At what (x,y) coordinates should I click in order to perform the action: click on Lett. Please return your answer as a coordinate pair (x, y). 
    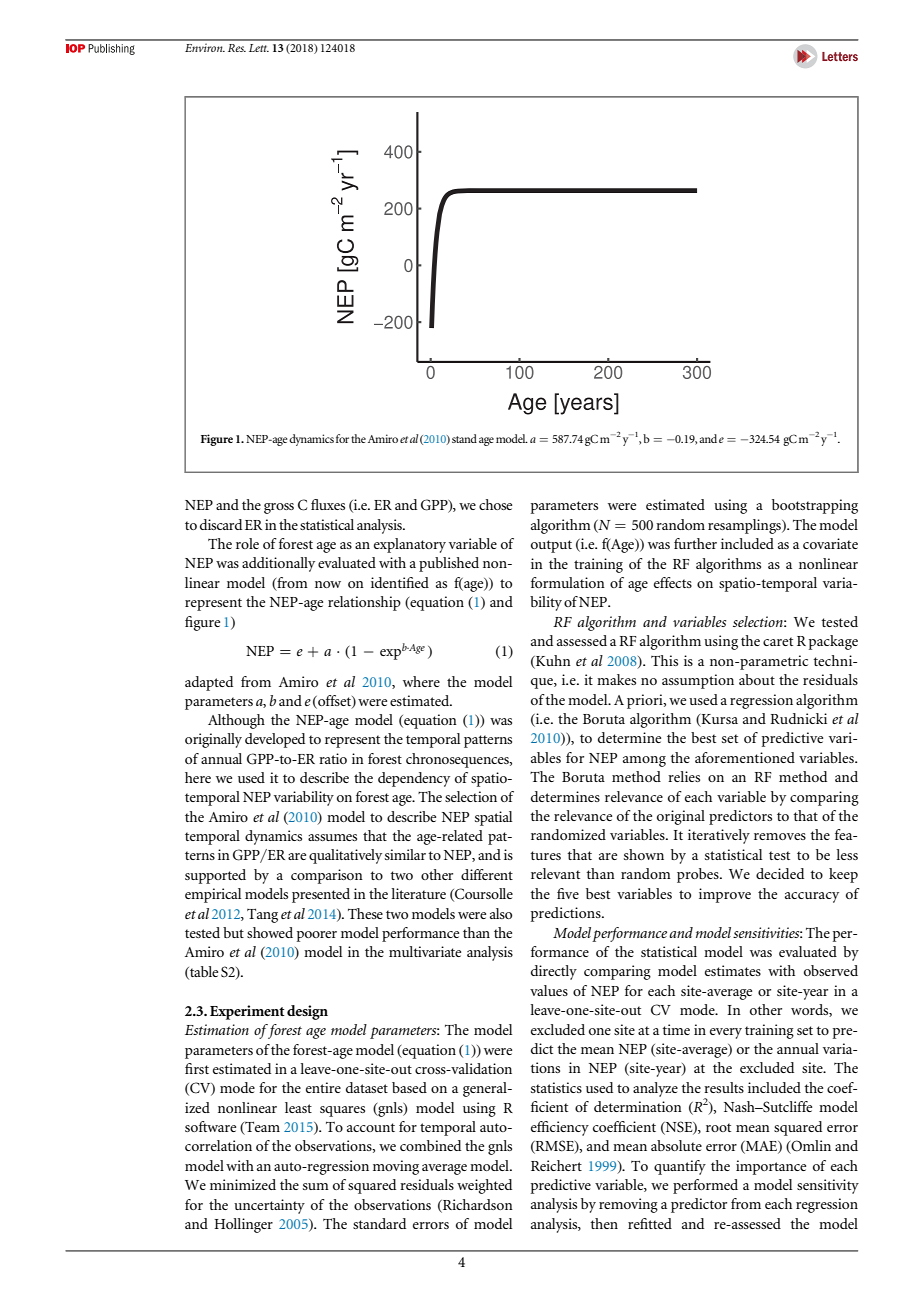
    Looking at the image, I should click on (259, 48).
